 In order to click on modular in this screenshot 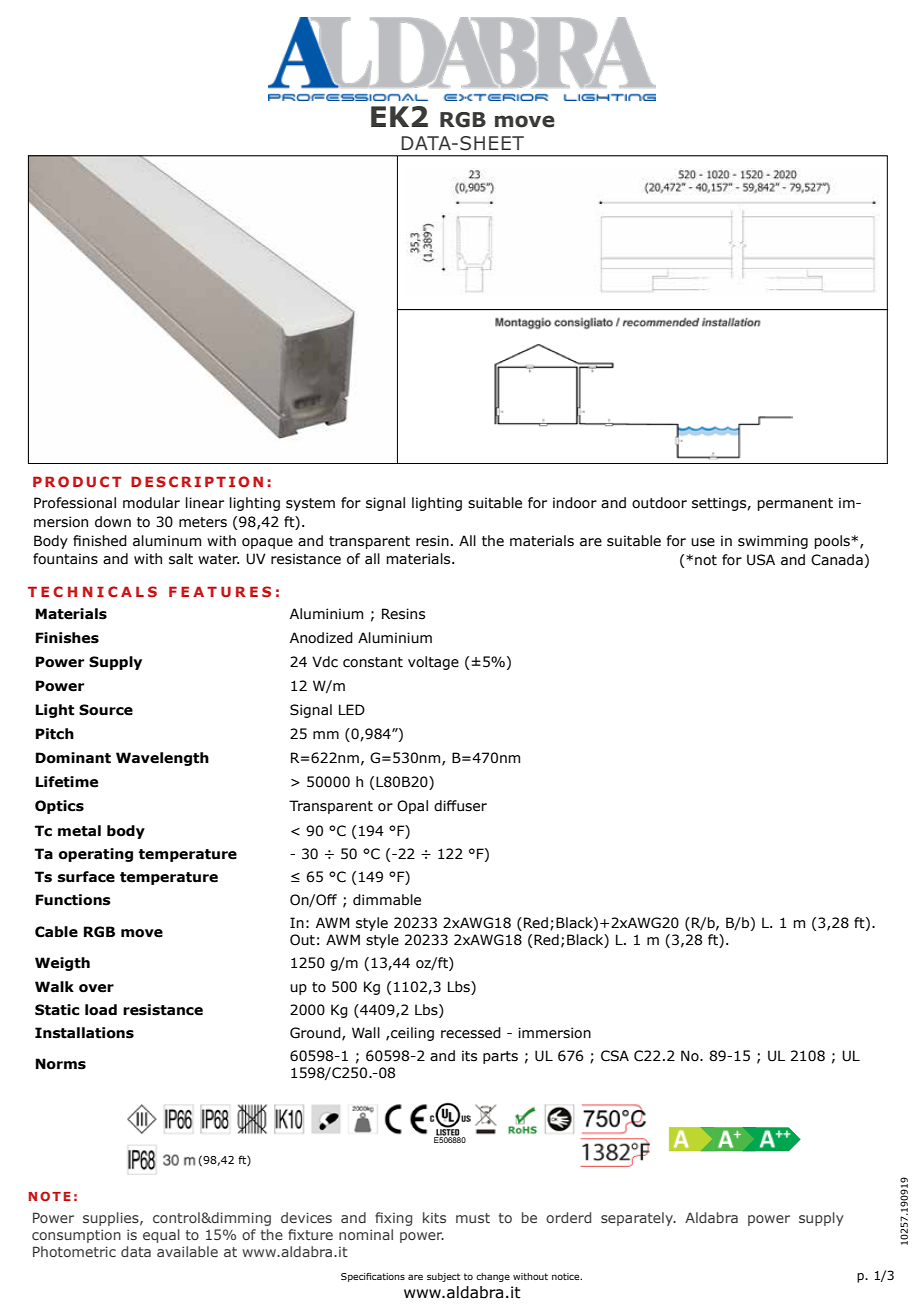, I will do `click(151, 503)`.
